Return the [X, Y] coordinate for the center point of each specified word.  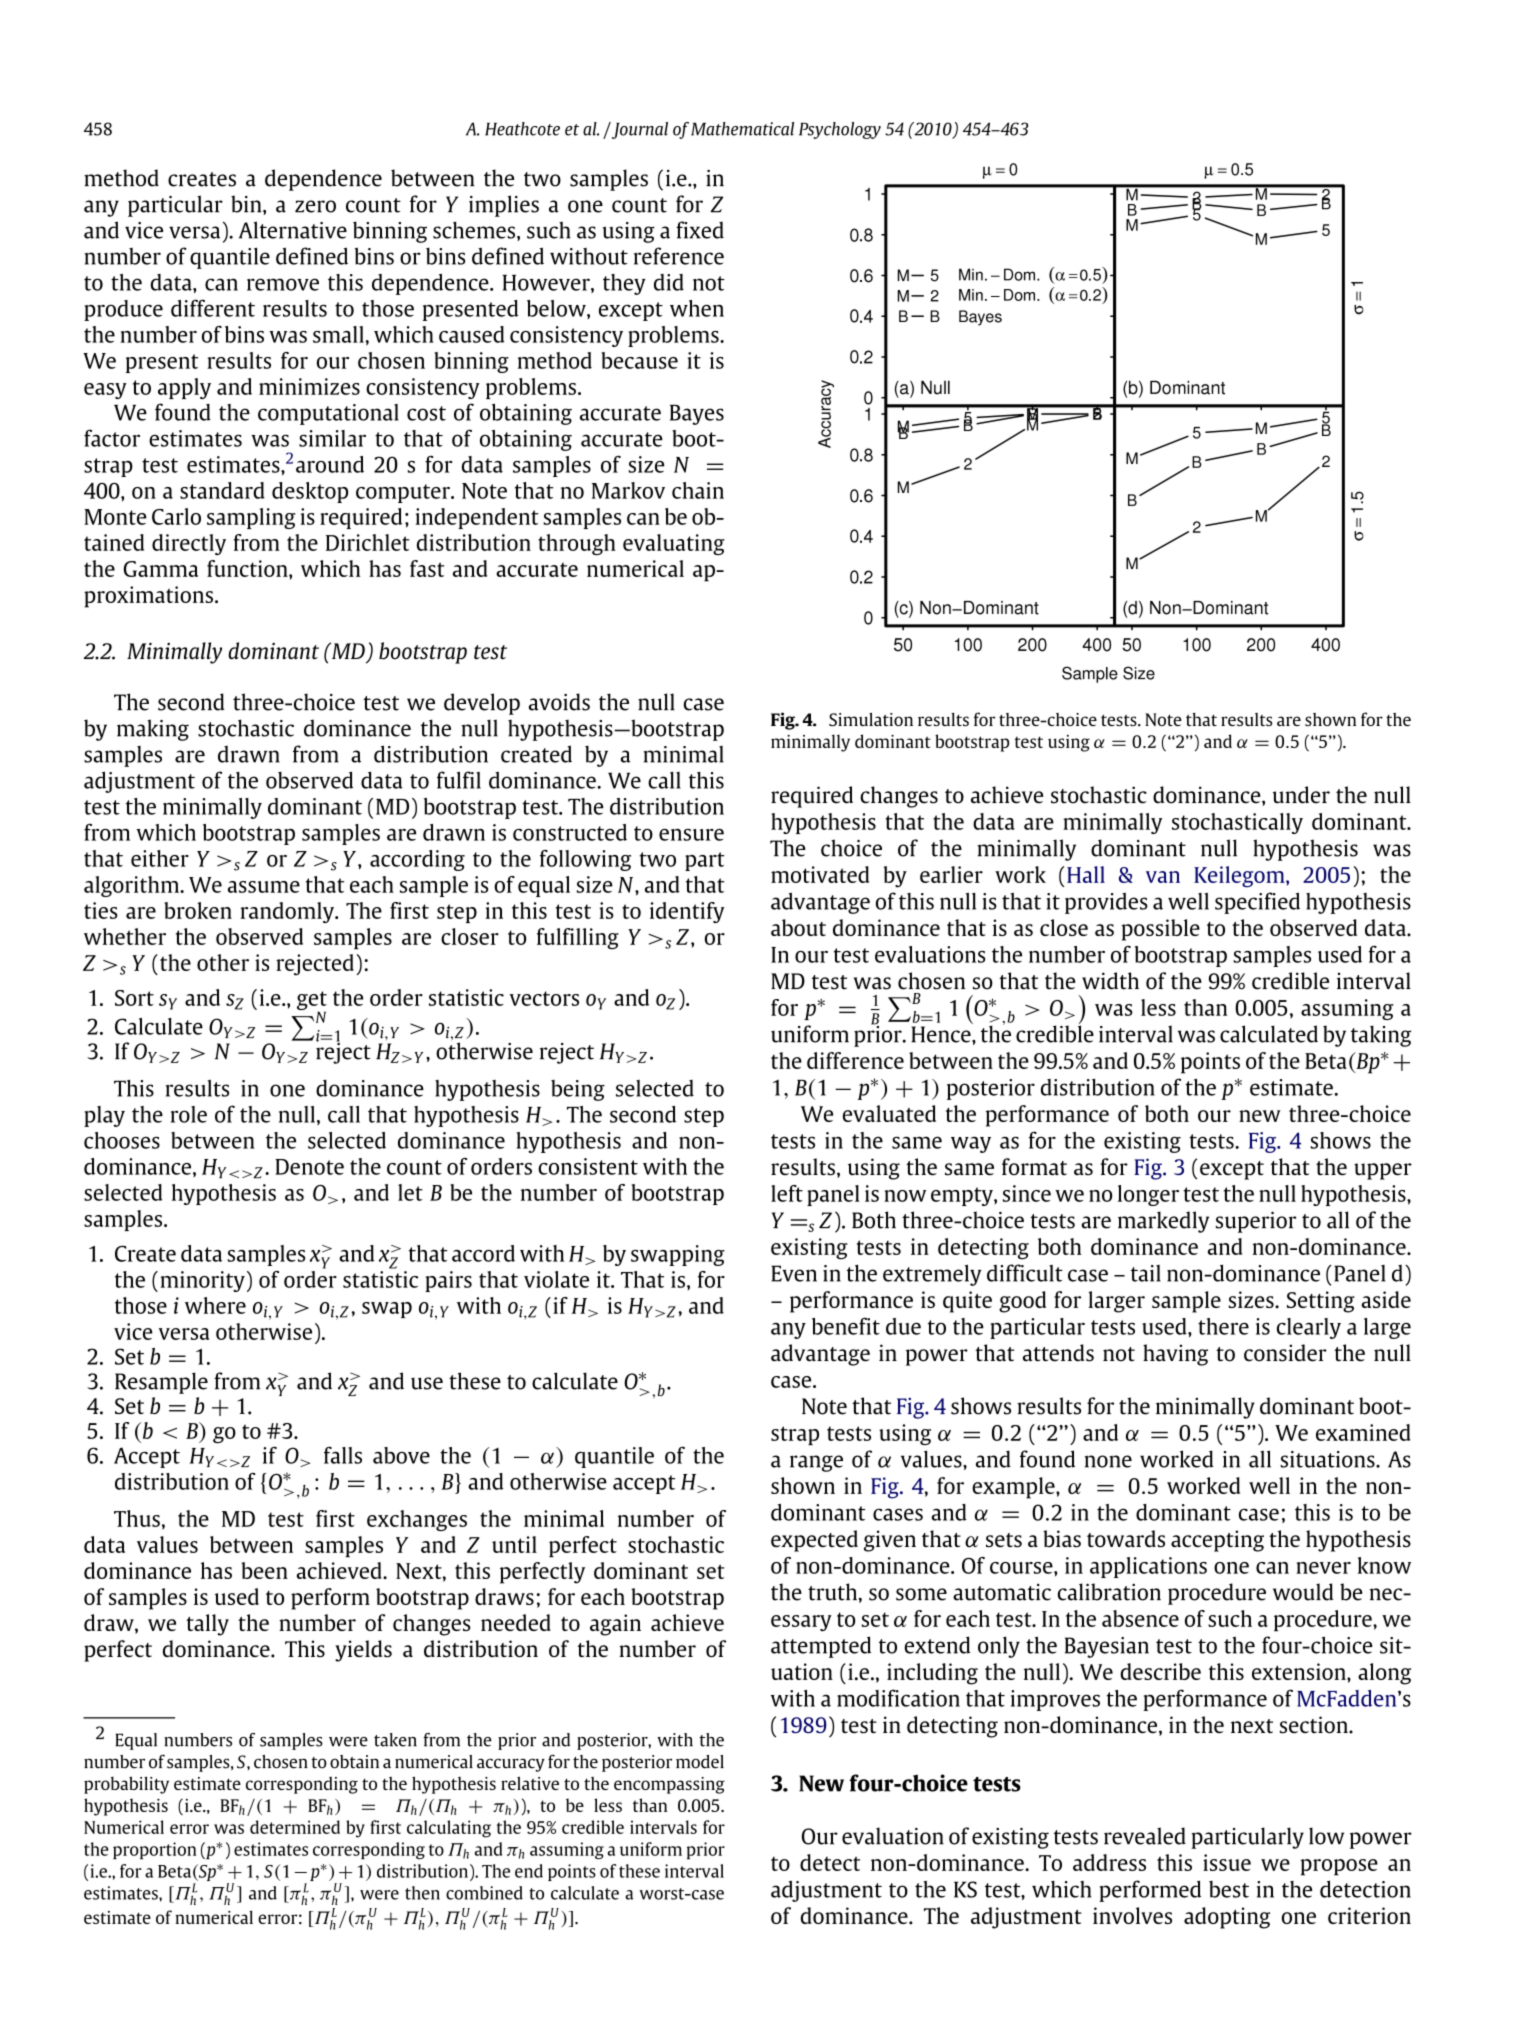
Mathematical [742, 129]
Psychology [840, 130]
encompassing [669, 1785]
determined [295, 1827]
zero [315, 206]
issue [1227, 1862]
